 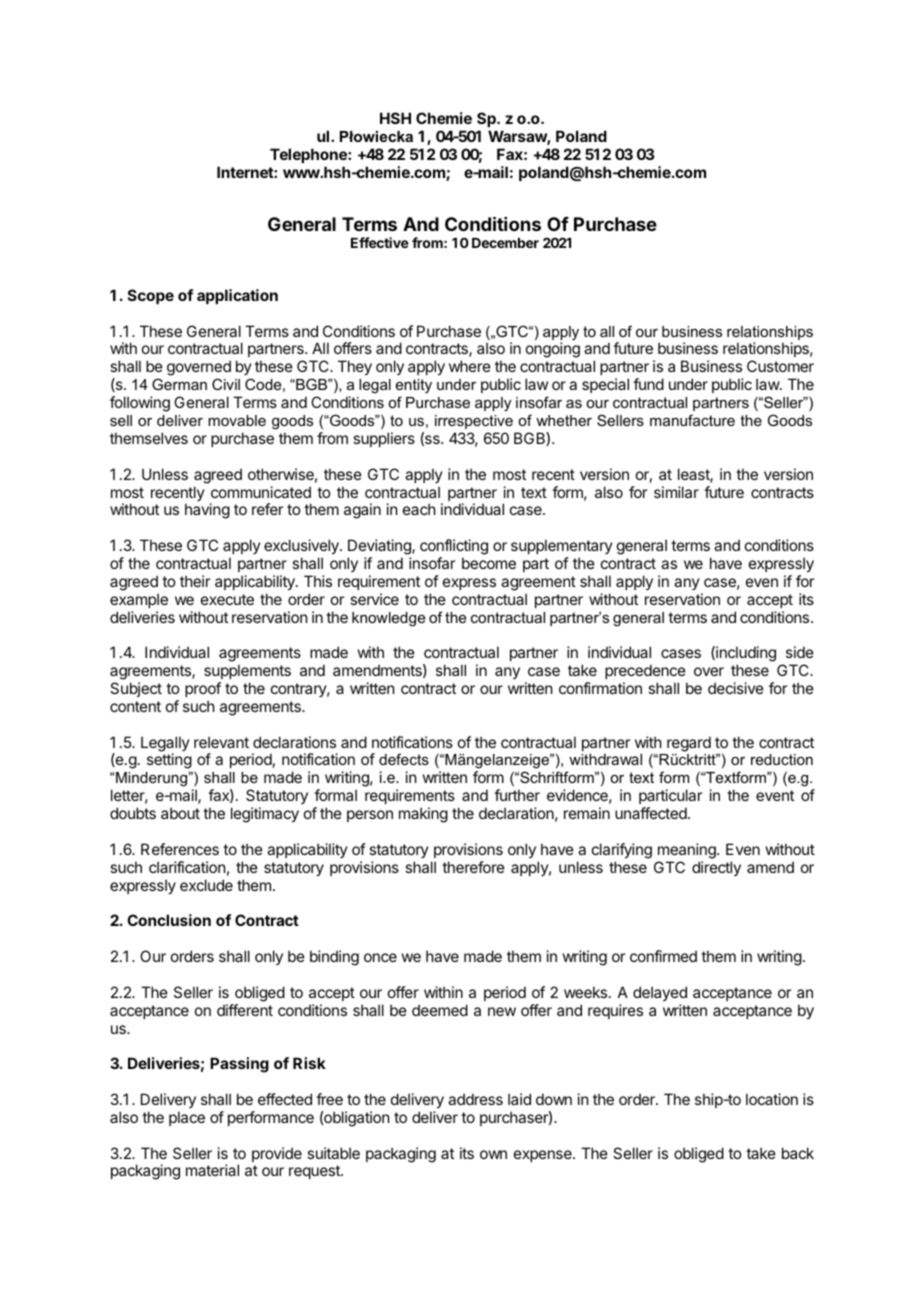 I want to click on each, so click(x=419, y=509).
